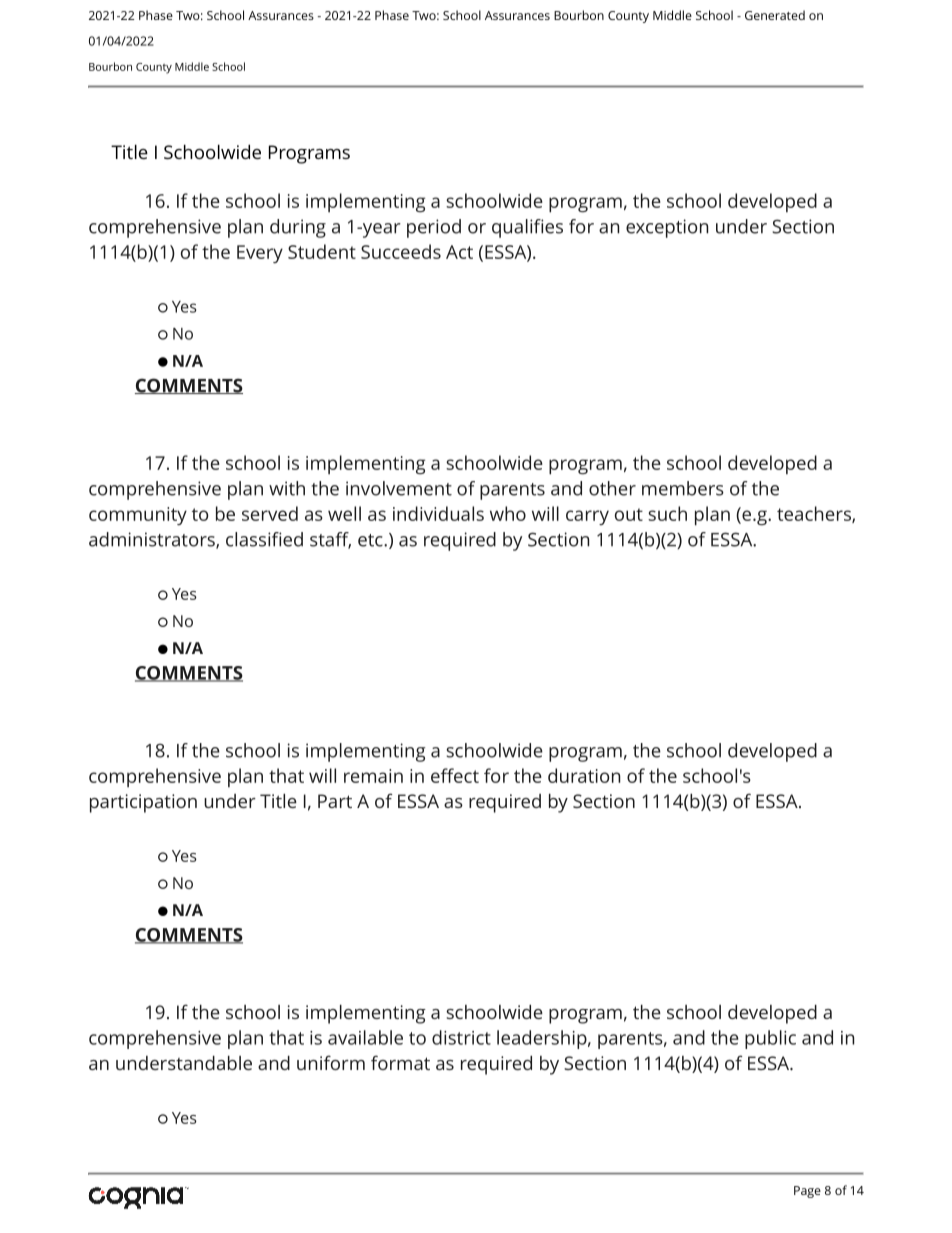 This page has width=952, height=1233. I want to click on Page, so click(807, 1192).
